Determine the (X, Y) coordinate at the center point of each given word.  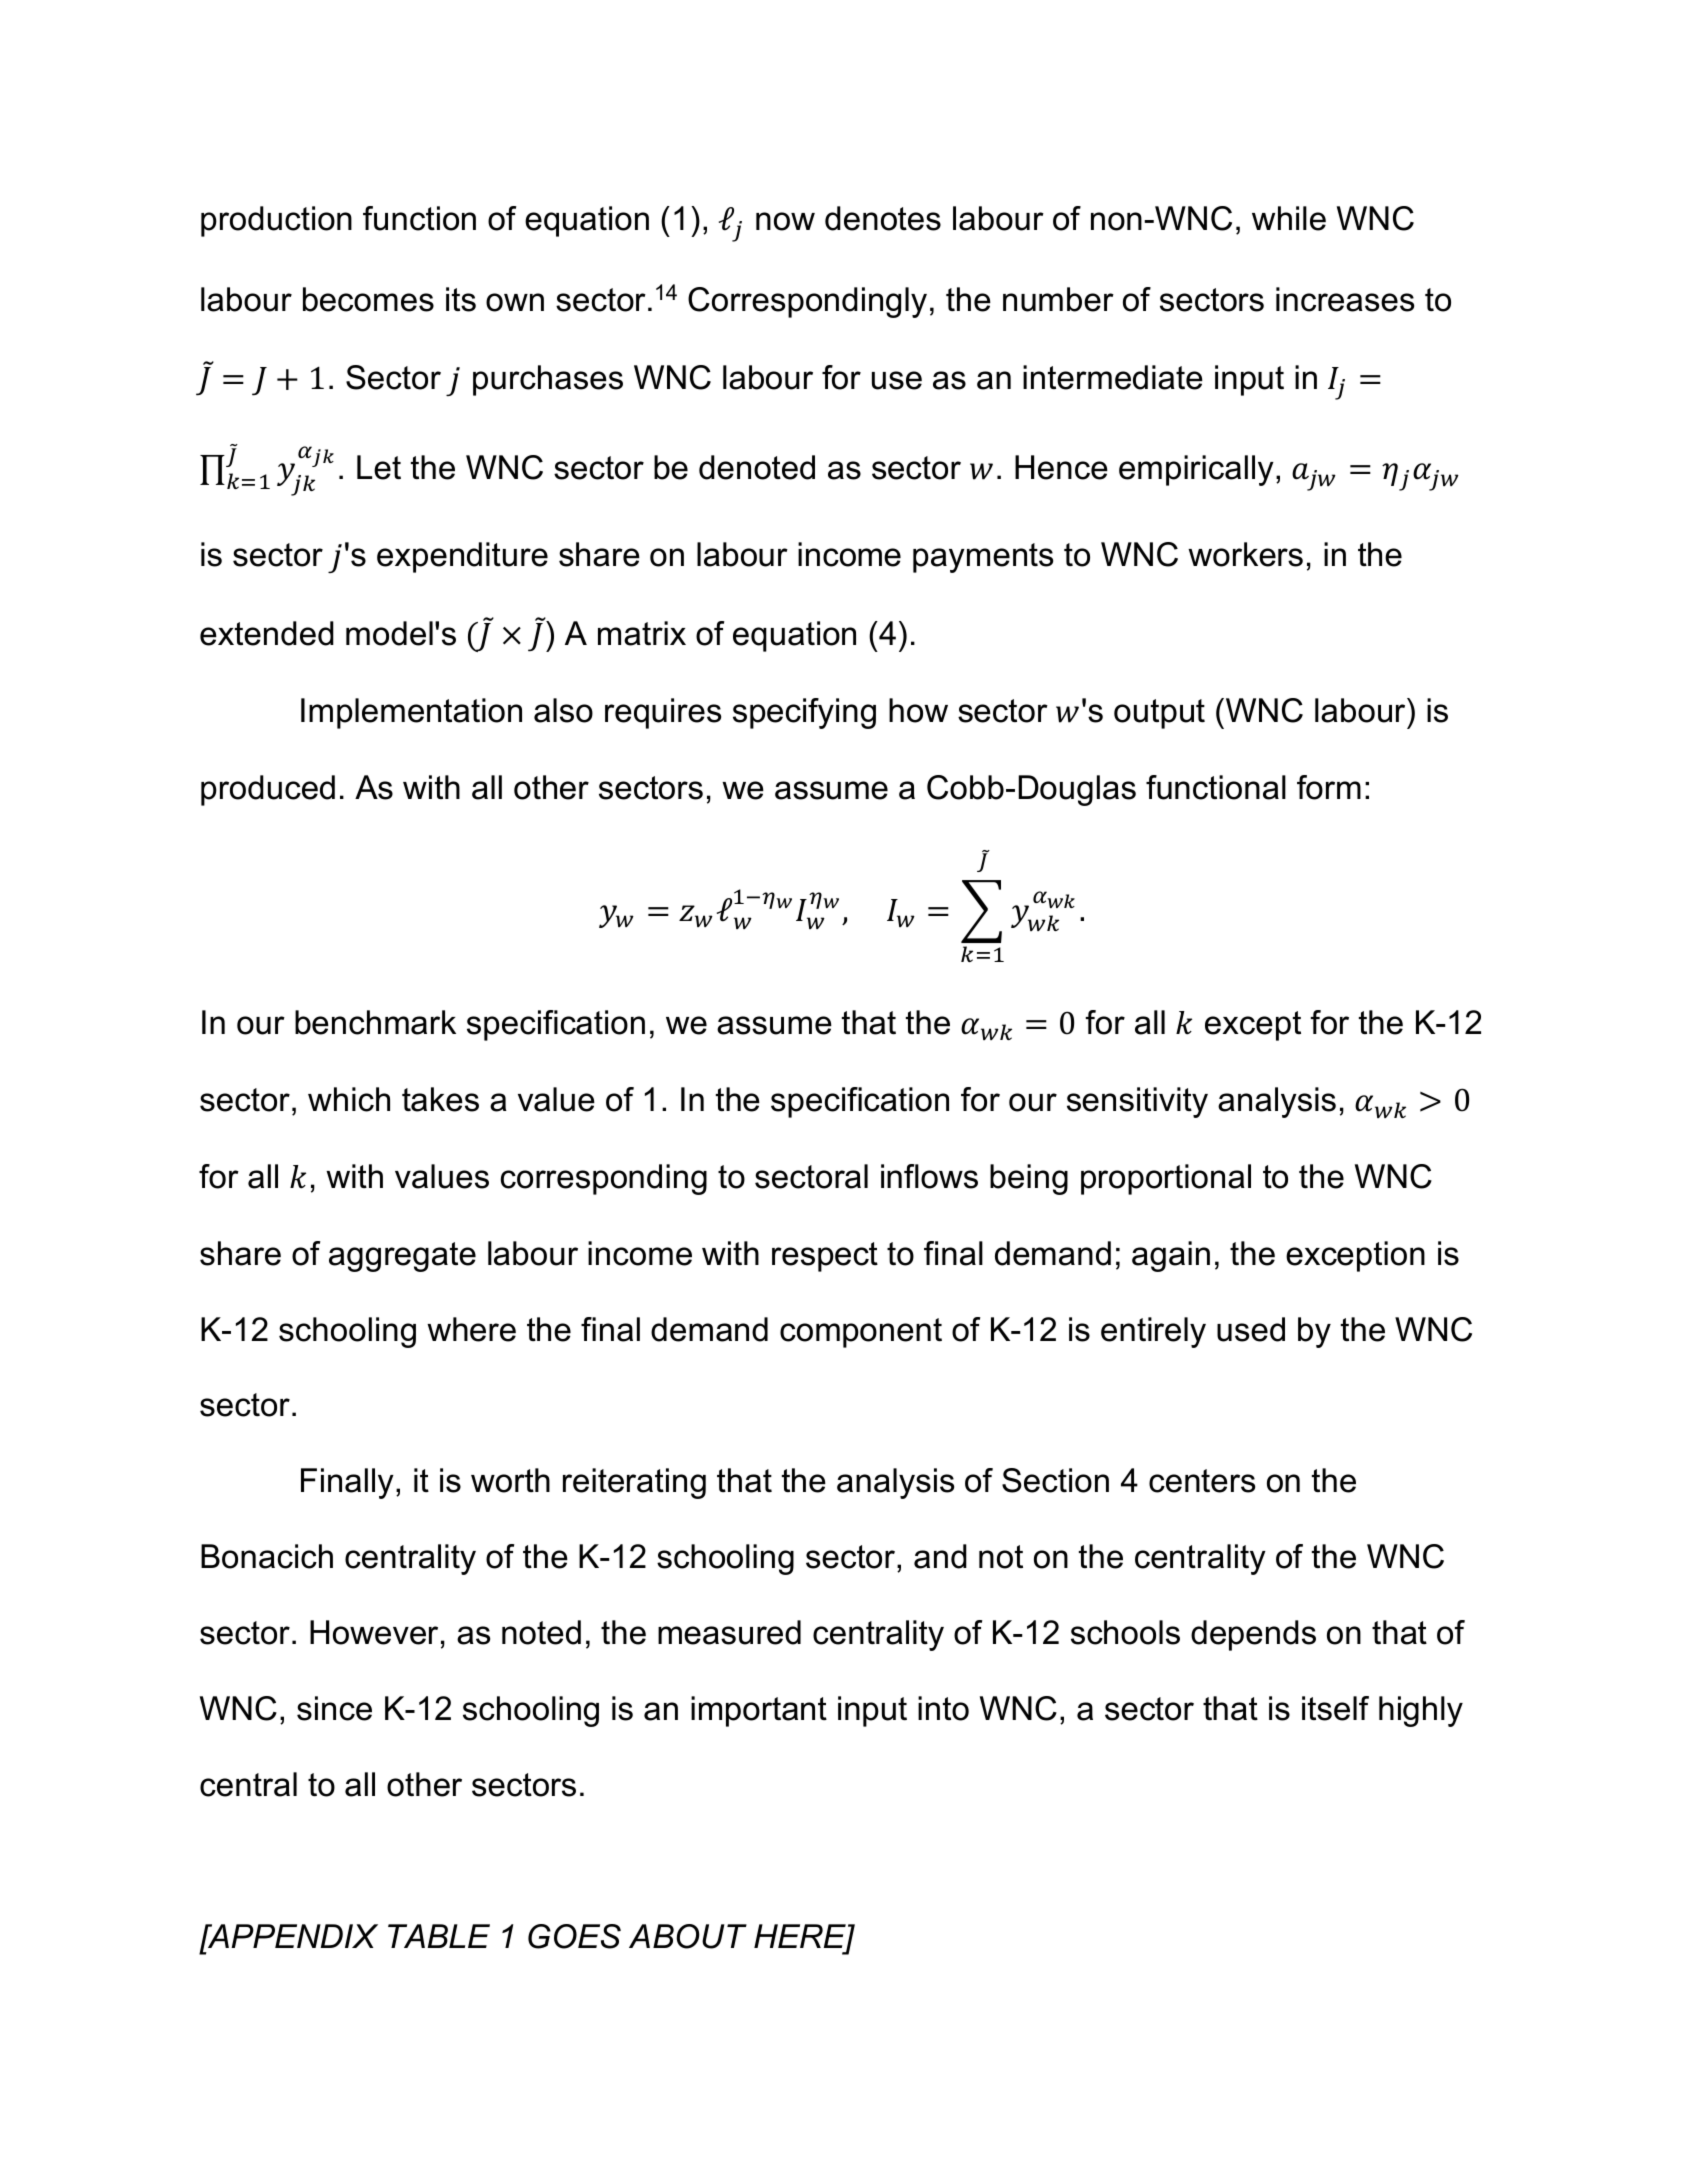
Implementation (411, 713)
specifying (804, 713)
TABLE (439, 1936)
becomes (368, 299)
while (1289, 218)
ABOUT (688, 1936)
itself (1335, 1708)
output (1159, 714)
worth (510, 1480)
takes (440, 1099)
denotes (883, 218)
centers (1202, 1481)
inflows (929, 1176)
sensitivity (1137, 1102)
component (861, 1333)
